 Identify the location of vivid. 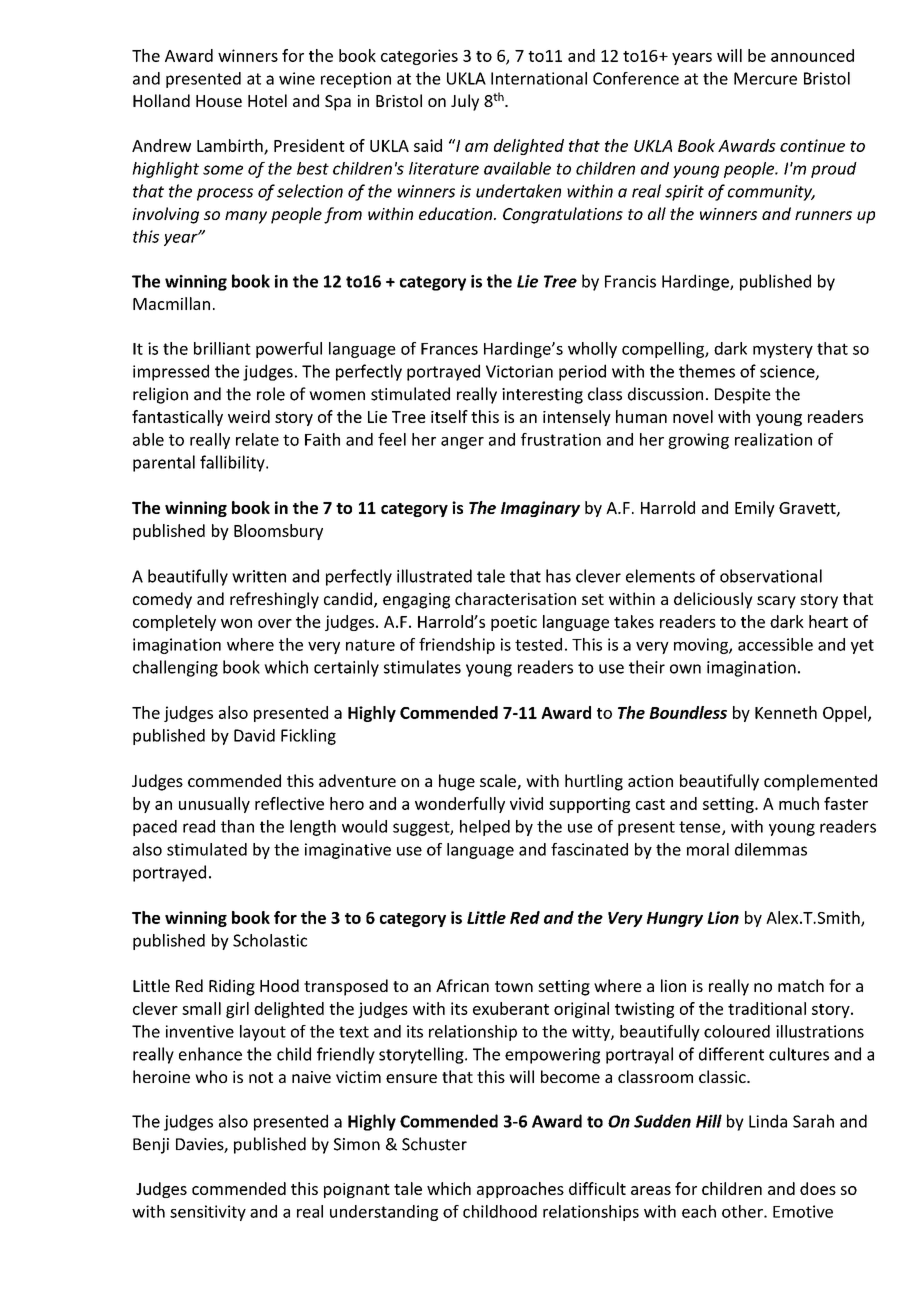
(526, 803).
